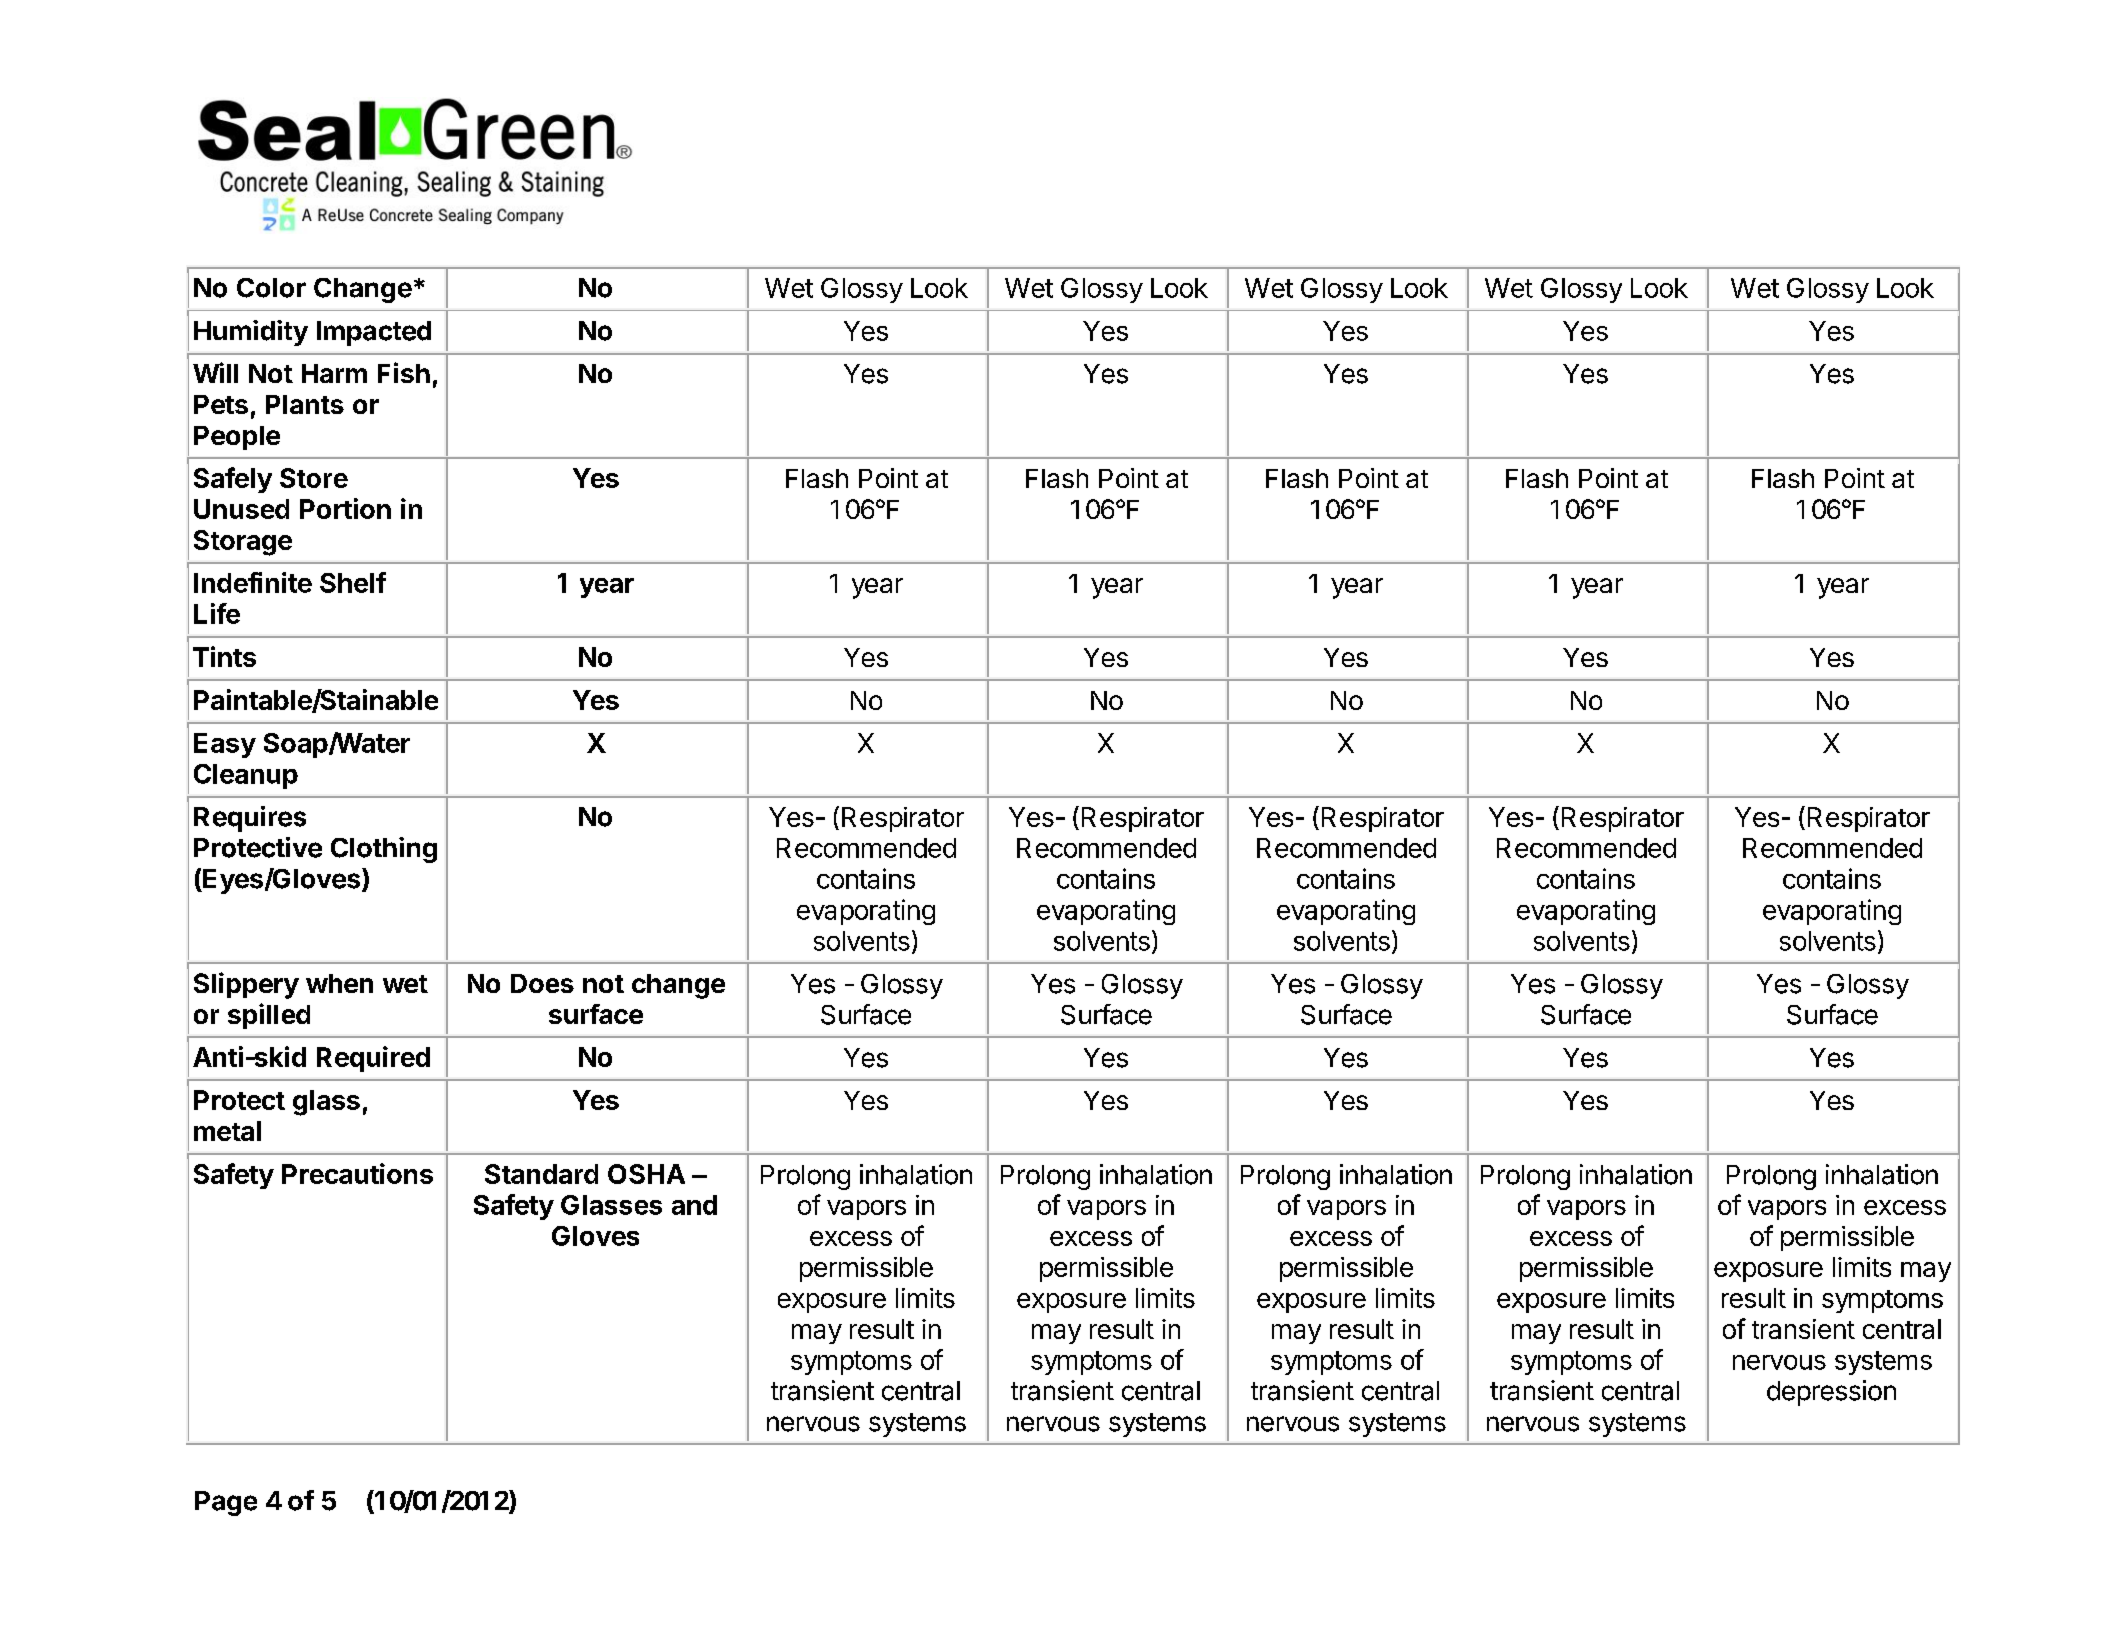 This page has height=1644, width=2128. I want to click on Shelf, so click(353, 582).
